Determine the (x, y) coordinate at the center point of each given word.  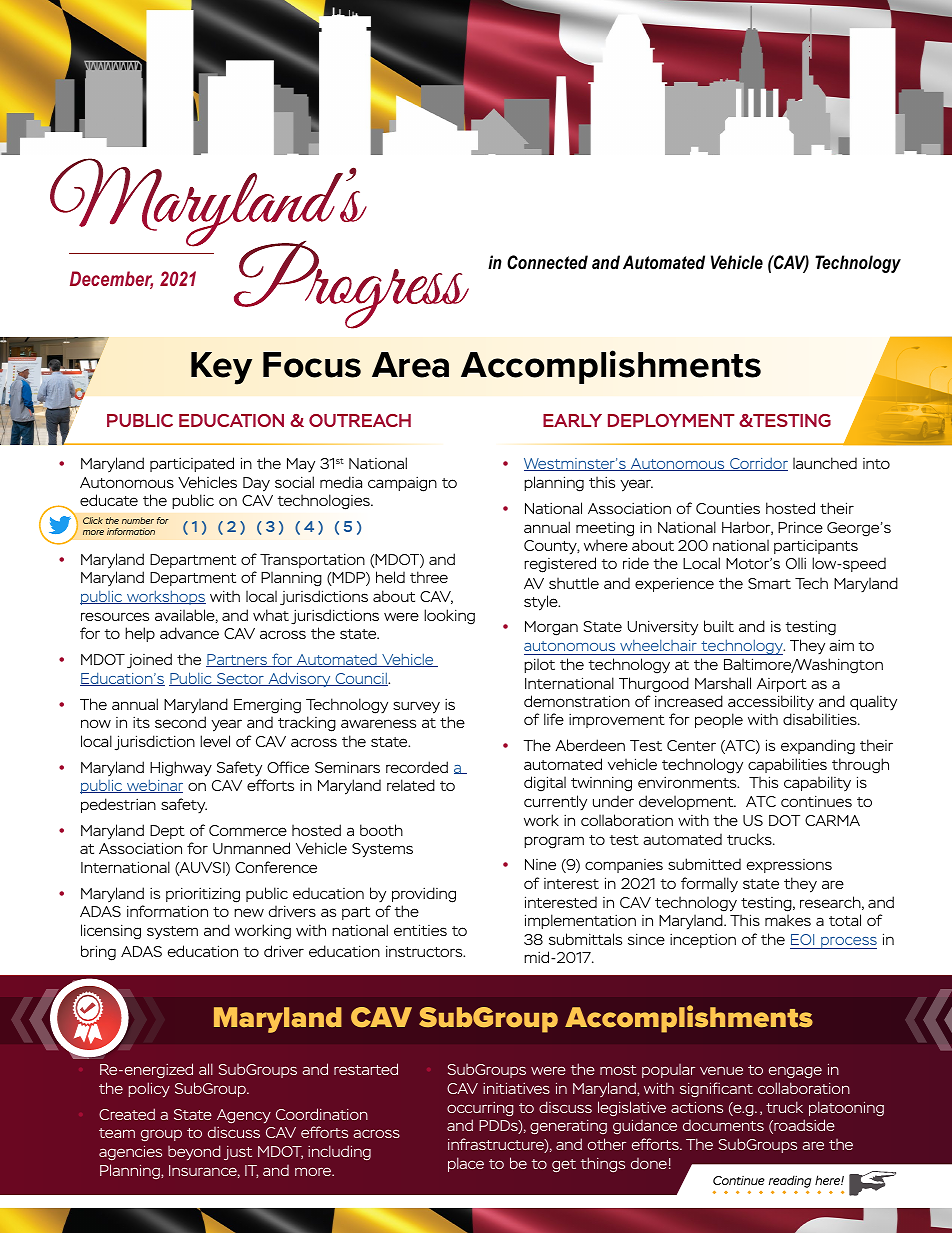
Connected (547, 262)
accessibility (771, 703)
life (554, 719)
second (180, 722)
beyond (194, 1152)
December (111, 280)
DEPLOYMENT (671, 420)
